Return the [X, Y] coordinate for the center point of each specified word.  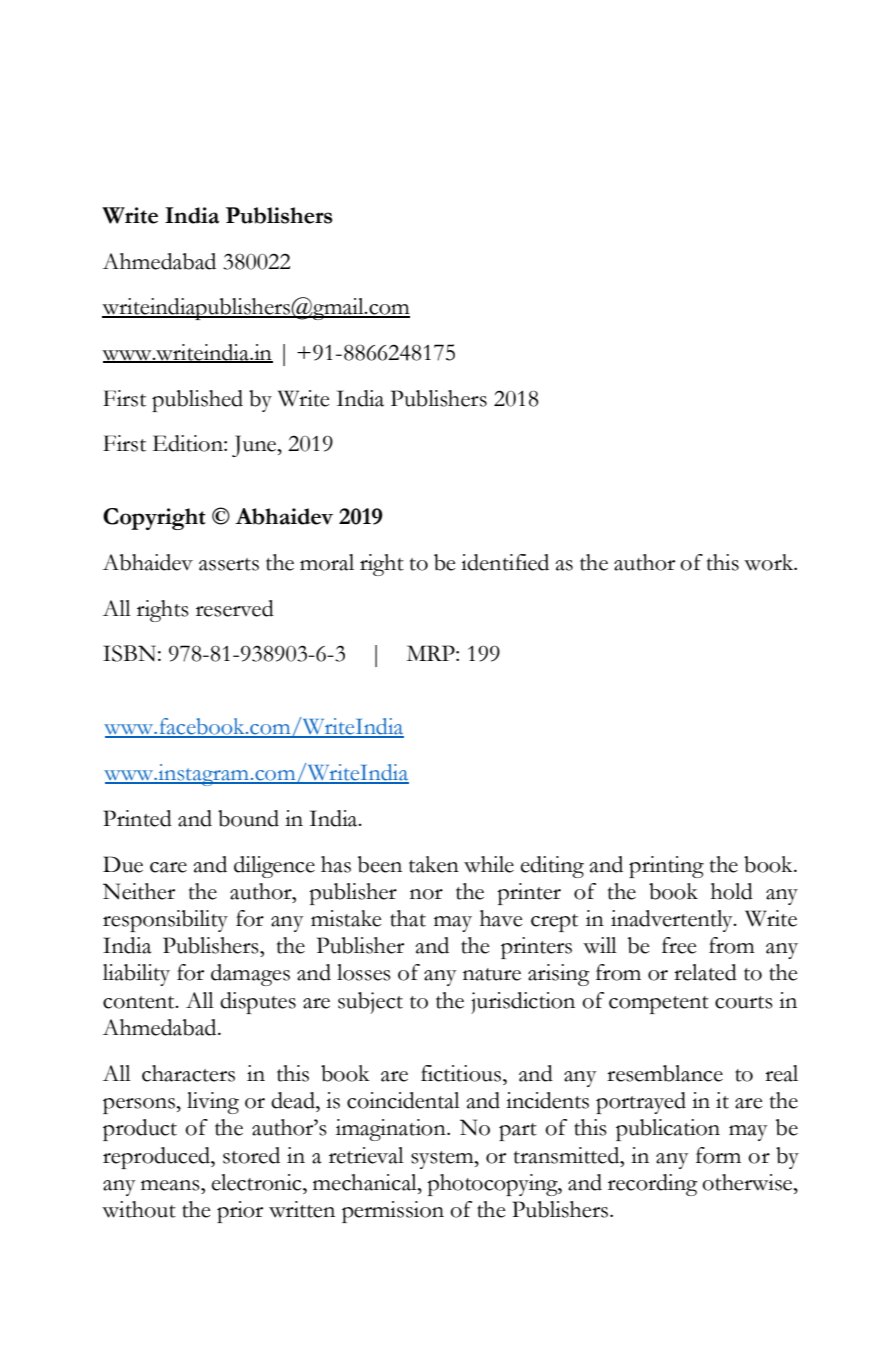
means [171, 1185]
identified [505, 562]
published [197, 401]
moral [327, 562]
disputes [258, 1003]
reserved [235, 608]
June [255, 446]
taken [434, 864]
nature [492, 974]
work [770, 562]
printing [666, 867]
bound [248, 818]
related [705, 972]
